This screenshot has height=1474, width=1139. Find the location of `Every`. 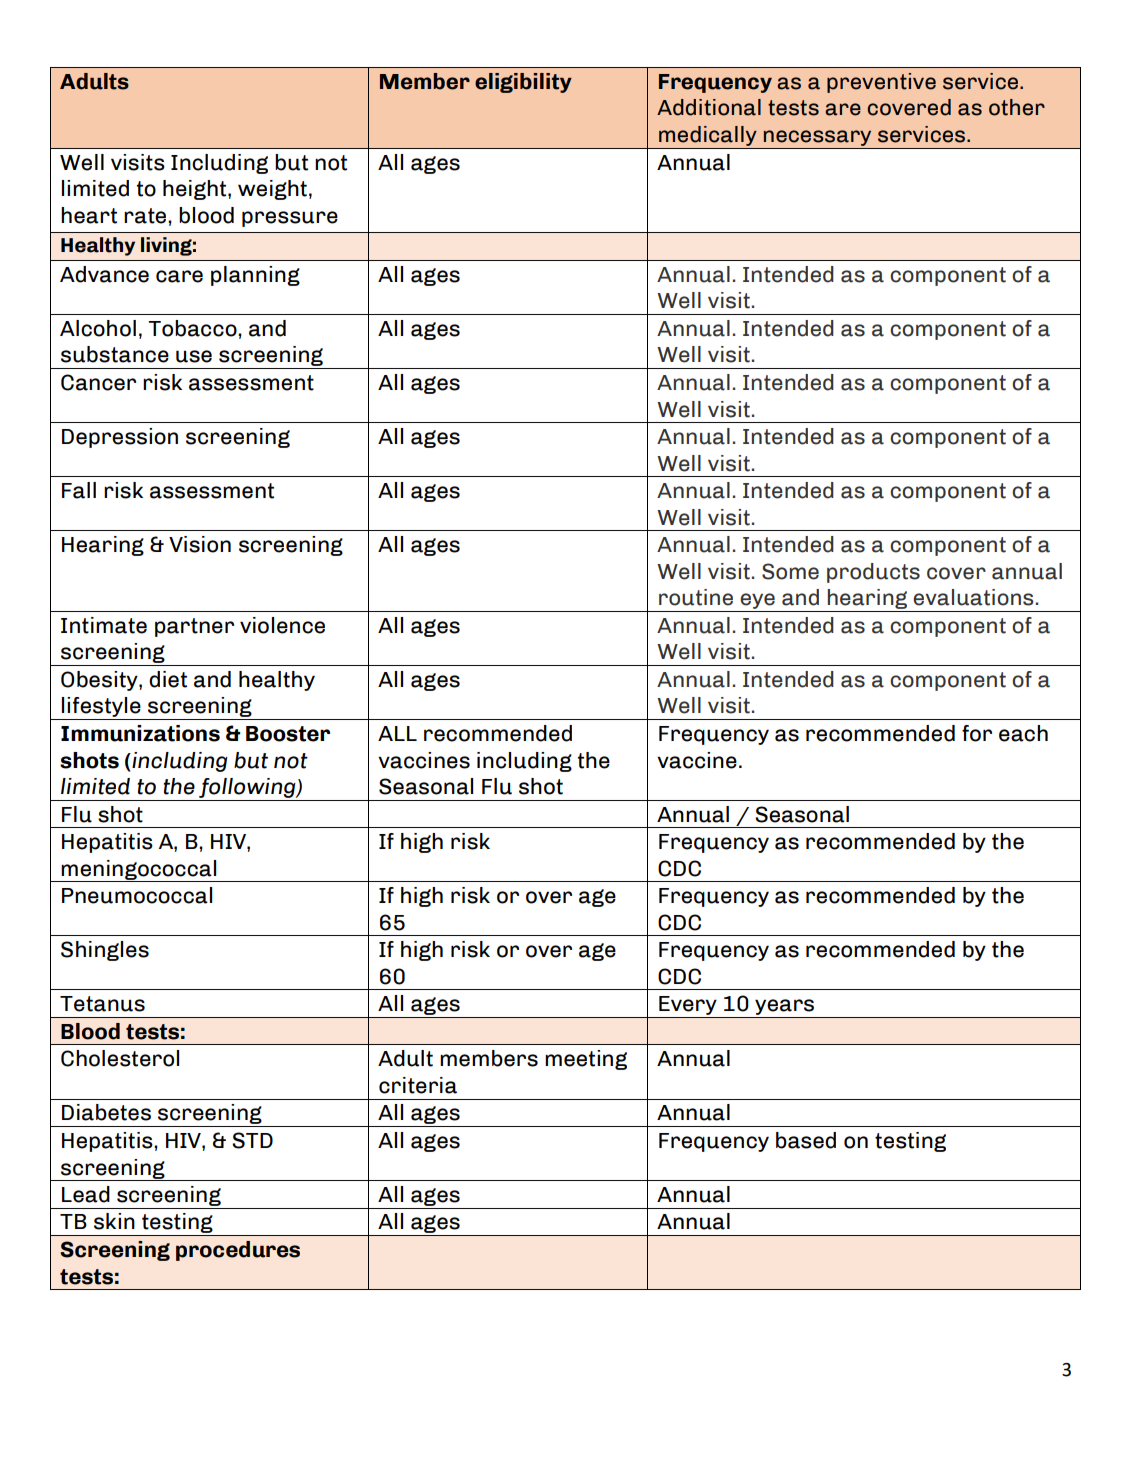

Every is located at coordinates (688, 1007).
